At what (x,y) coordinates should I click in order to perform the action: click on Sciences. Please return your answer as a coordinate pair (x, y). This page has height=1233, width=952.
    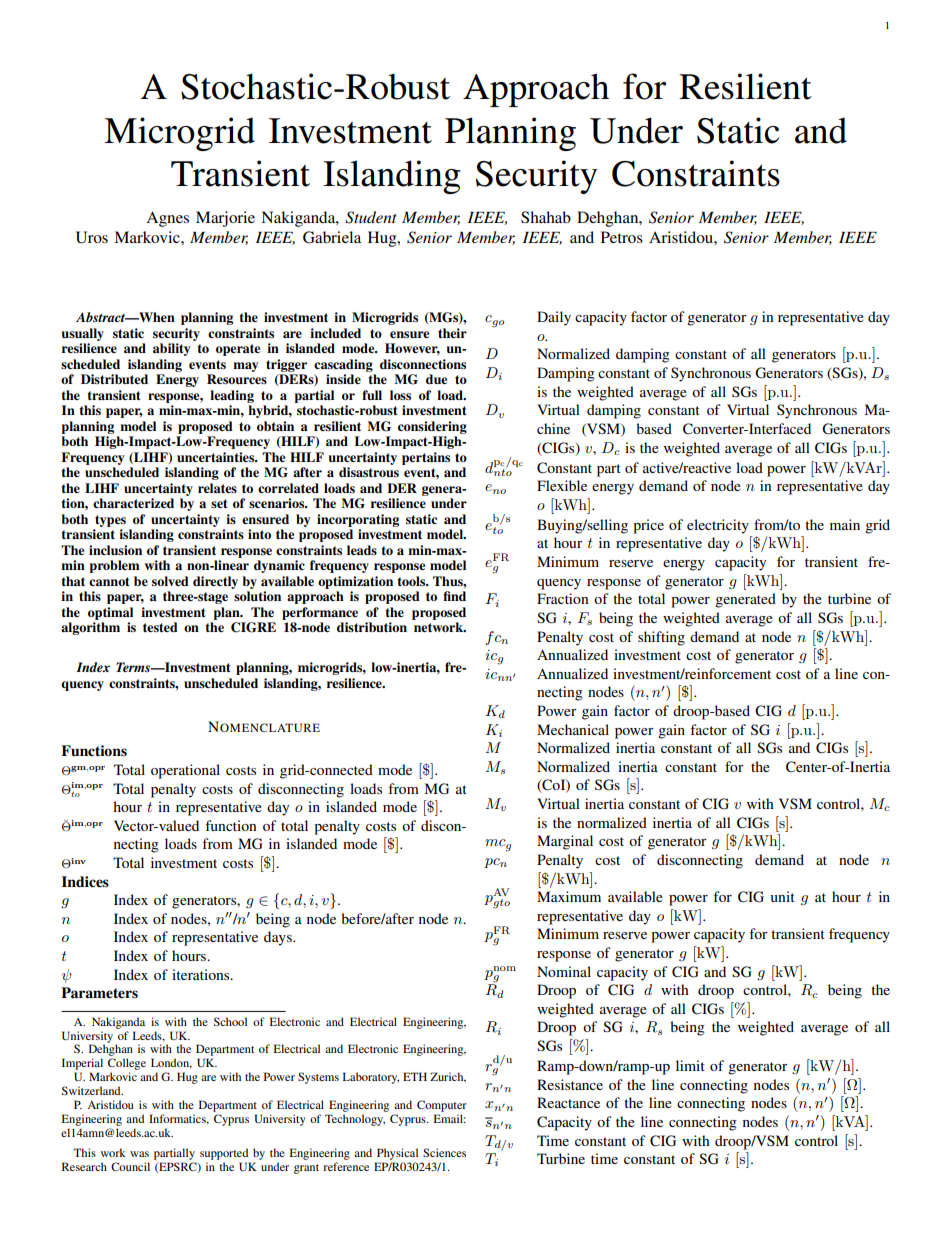
    Looking at the image, I should click on (444, 1152).
